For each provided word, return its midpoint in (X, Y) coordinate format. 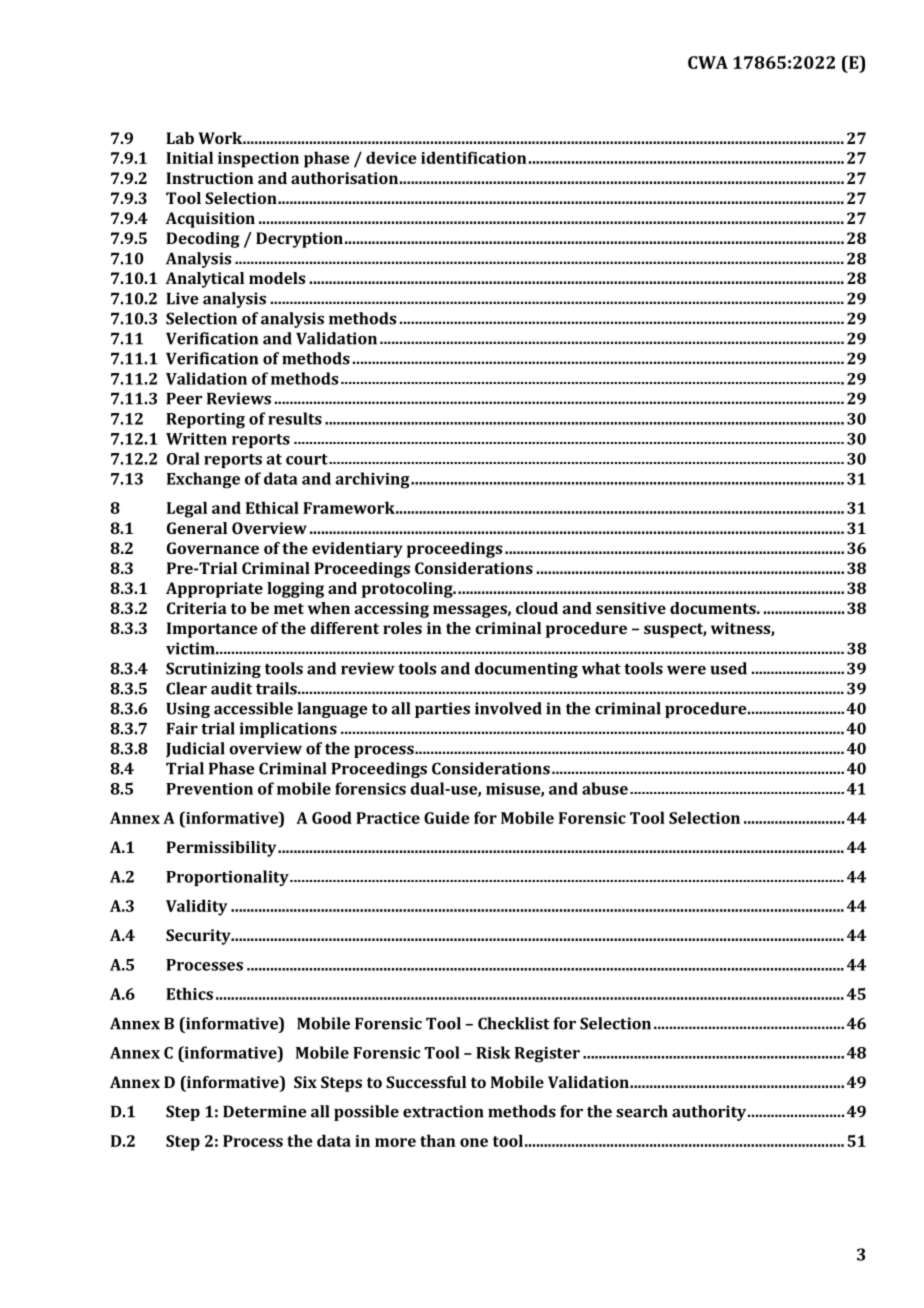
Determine (265, 1111)
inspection (258, 160)
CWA (708, 62)
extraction (443, 1111)
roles (402, 628)
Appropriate (214, 590)
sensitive (631, 608)
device (391, 157)
